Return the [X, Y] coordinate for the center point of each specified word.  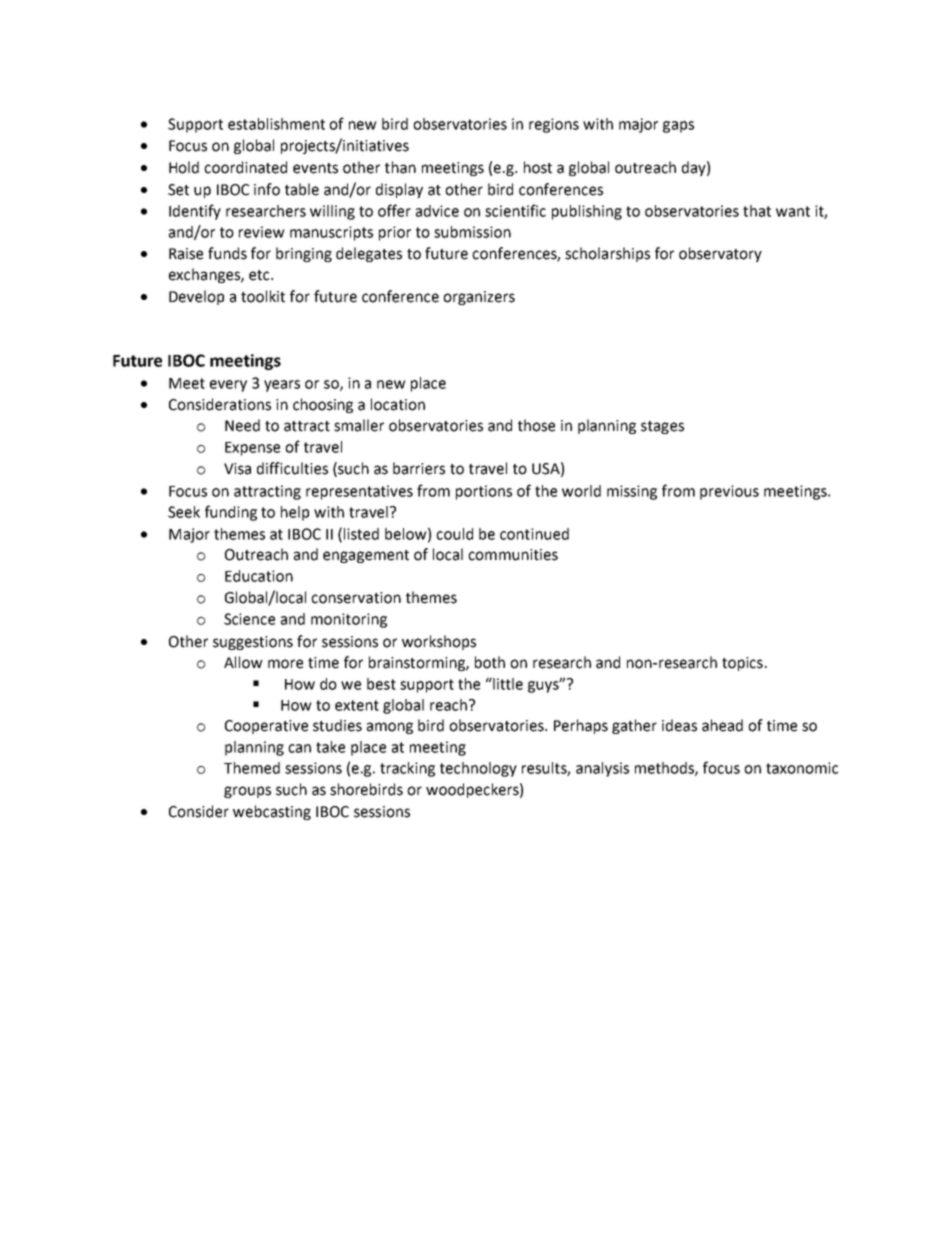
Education [259, 576]
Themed [252, 768]
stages [662, 427]
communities [513, 555]
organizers [479, 298]
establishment [276, 124]
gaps [678, 127]
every [228, 386]
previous [729, 492]
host [538, 167]
